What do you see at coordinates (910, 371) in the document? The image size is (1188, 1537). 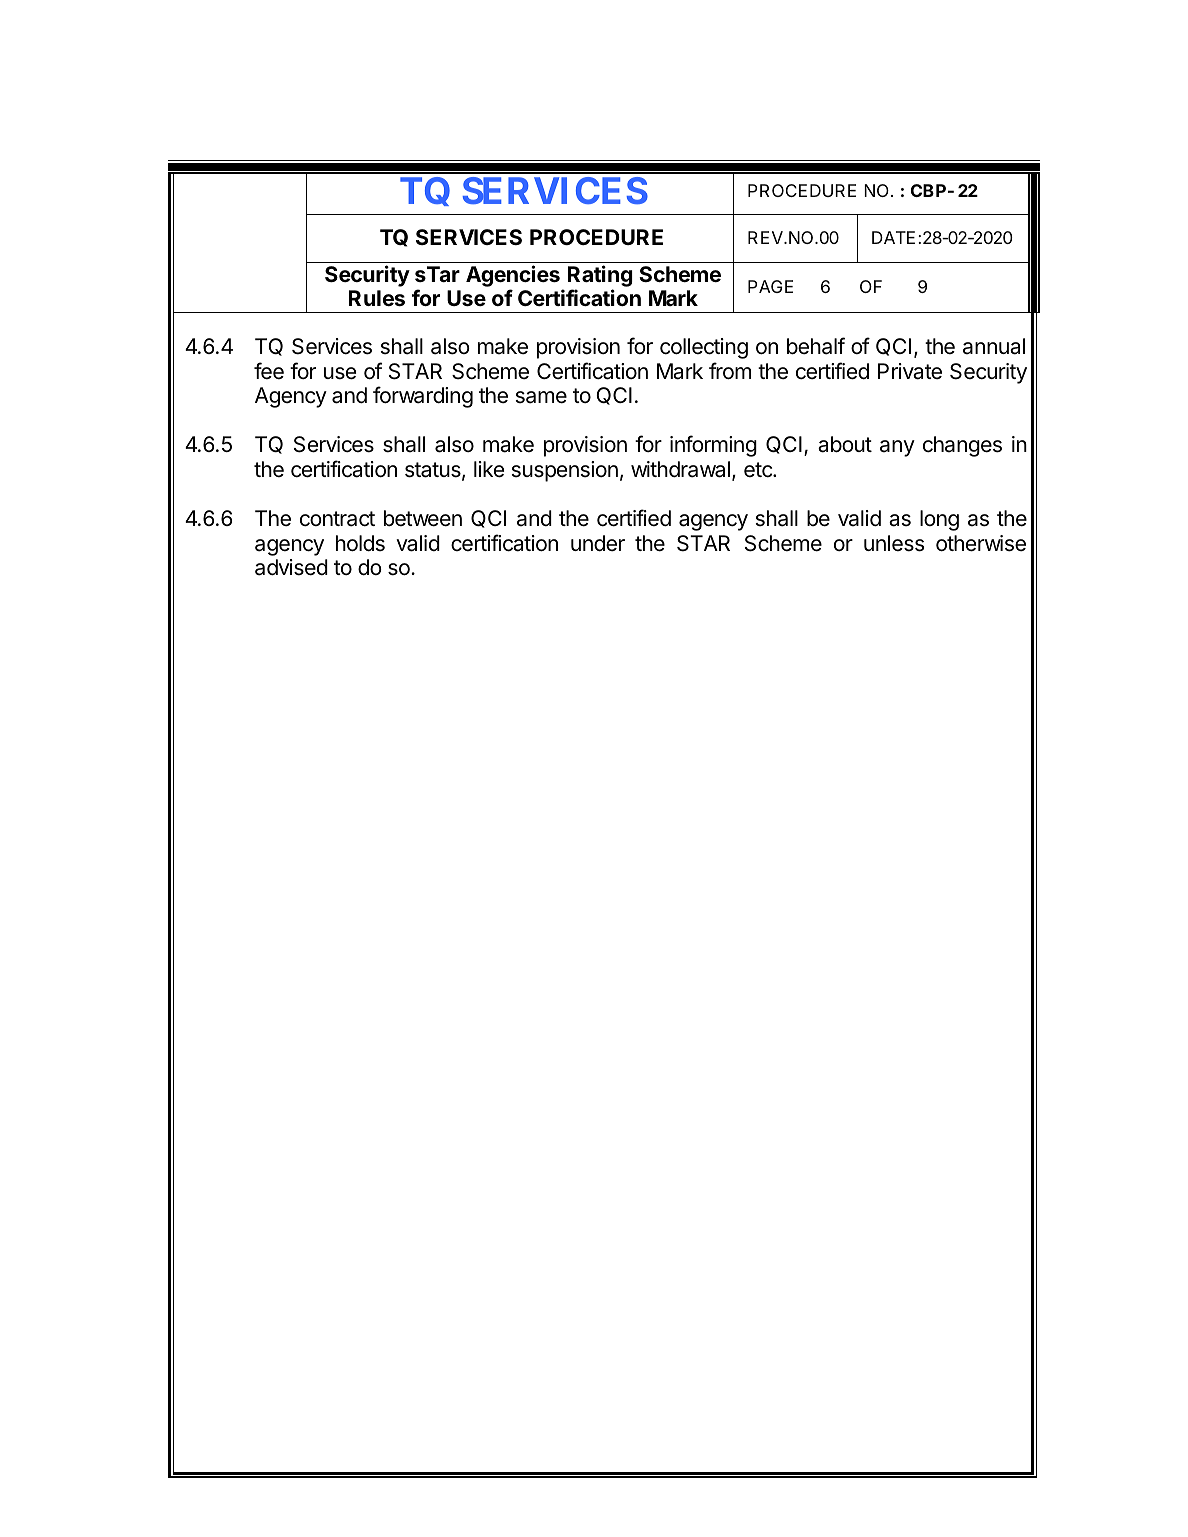 I see `Private` at bounding box center [910, 371].
